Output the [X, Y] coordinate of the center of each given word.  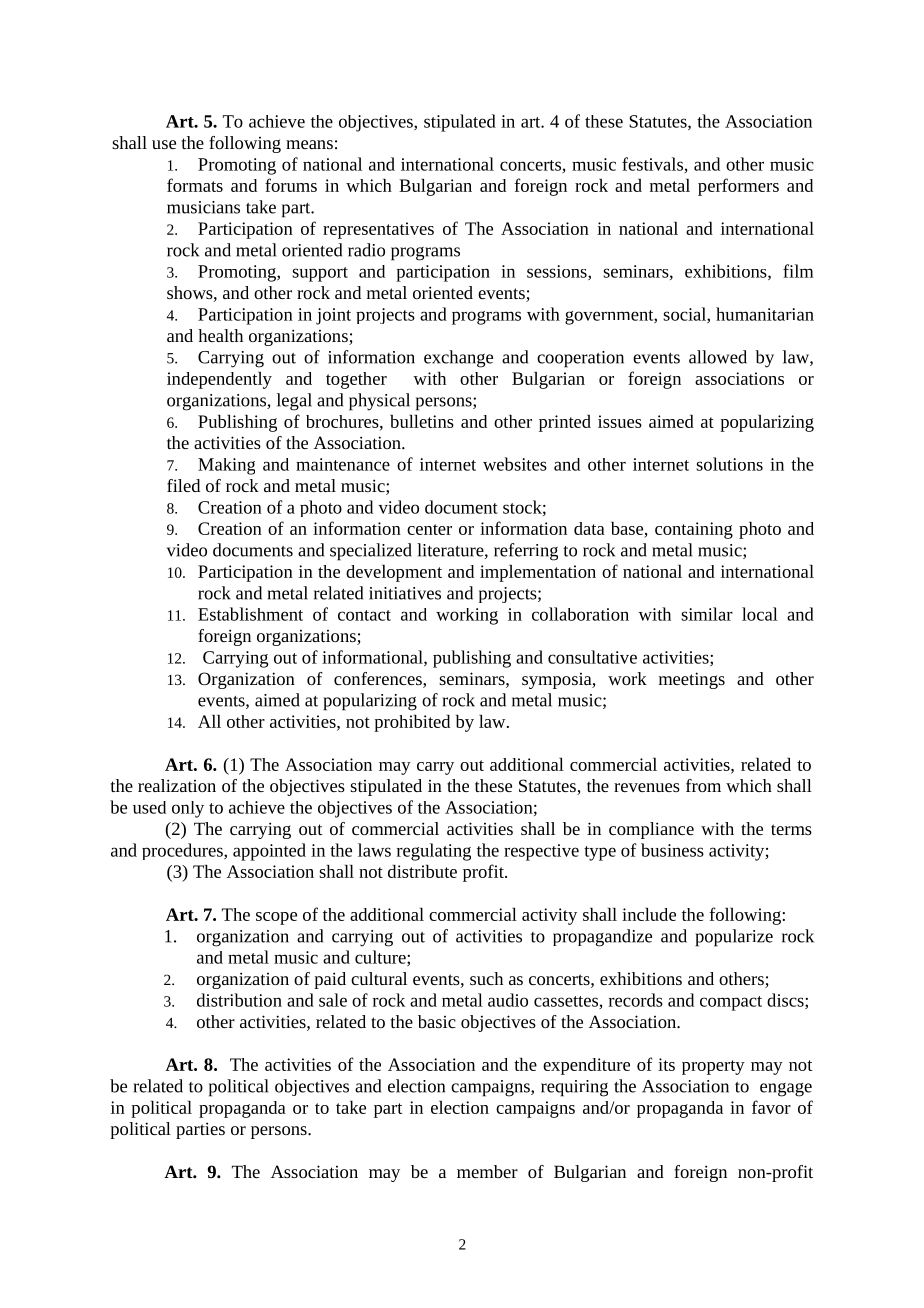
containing [694, 530]
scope [276, 918]
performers [738, 187]
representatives [378, 230]
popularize [734, 938]
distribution [239, 1000]
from [703, 785]
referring [526, 552]
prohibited [412, 723]
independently [219, 380]
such [486, 978]
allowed [718, 357]
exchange [458, 359]
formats [195, 185]
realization [177, 785]
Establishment [250, 614]
